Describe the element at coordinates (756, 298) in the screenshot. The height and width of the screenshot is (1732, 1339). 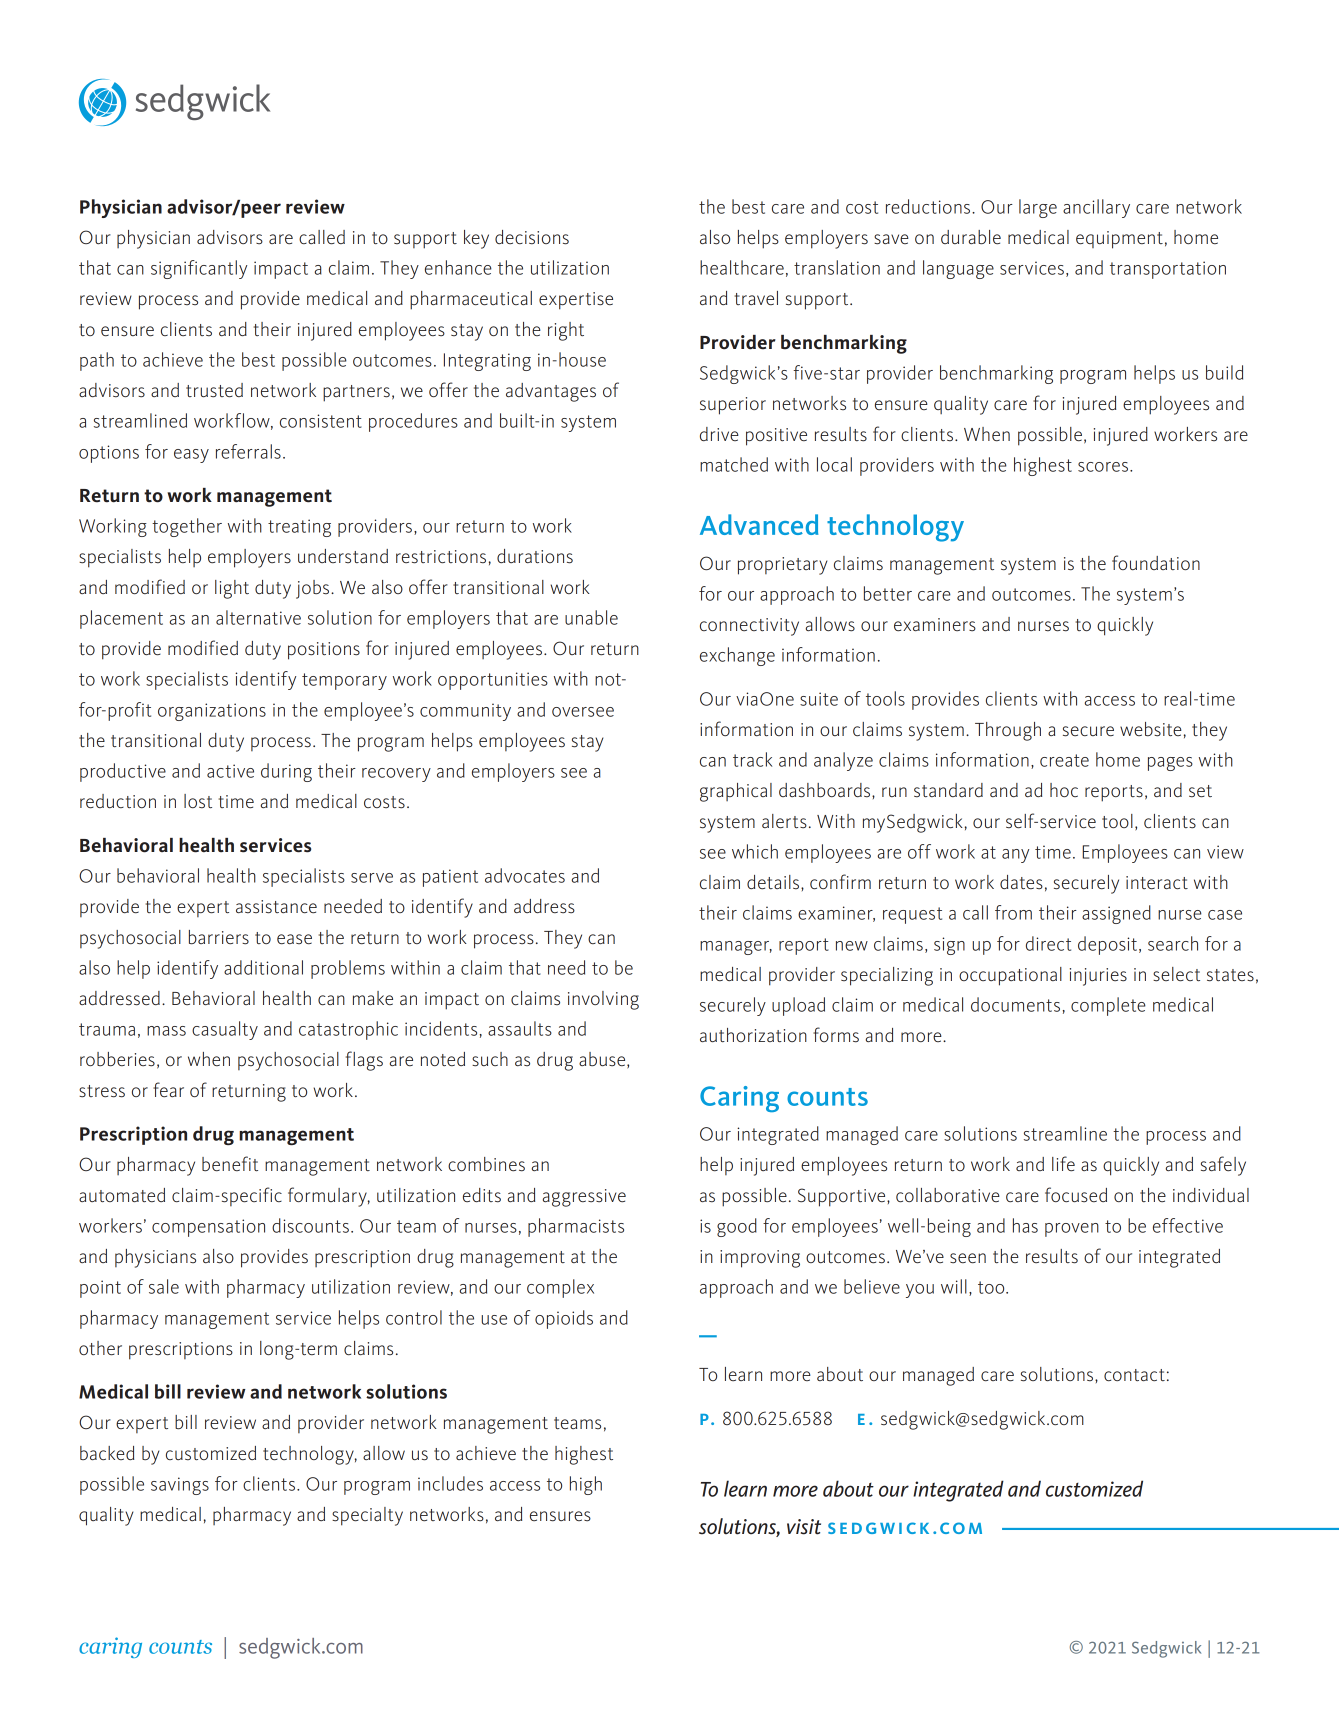
I see `travel` at that location.
